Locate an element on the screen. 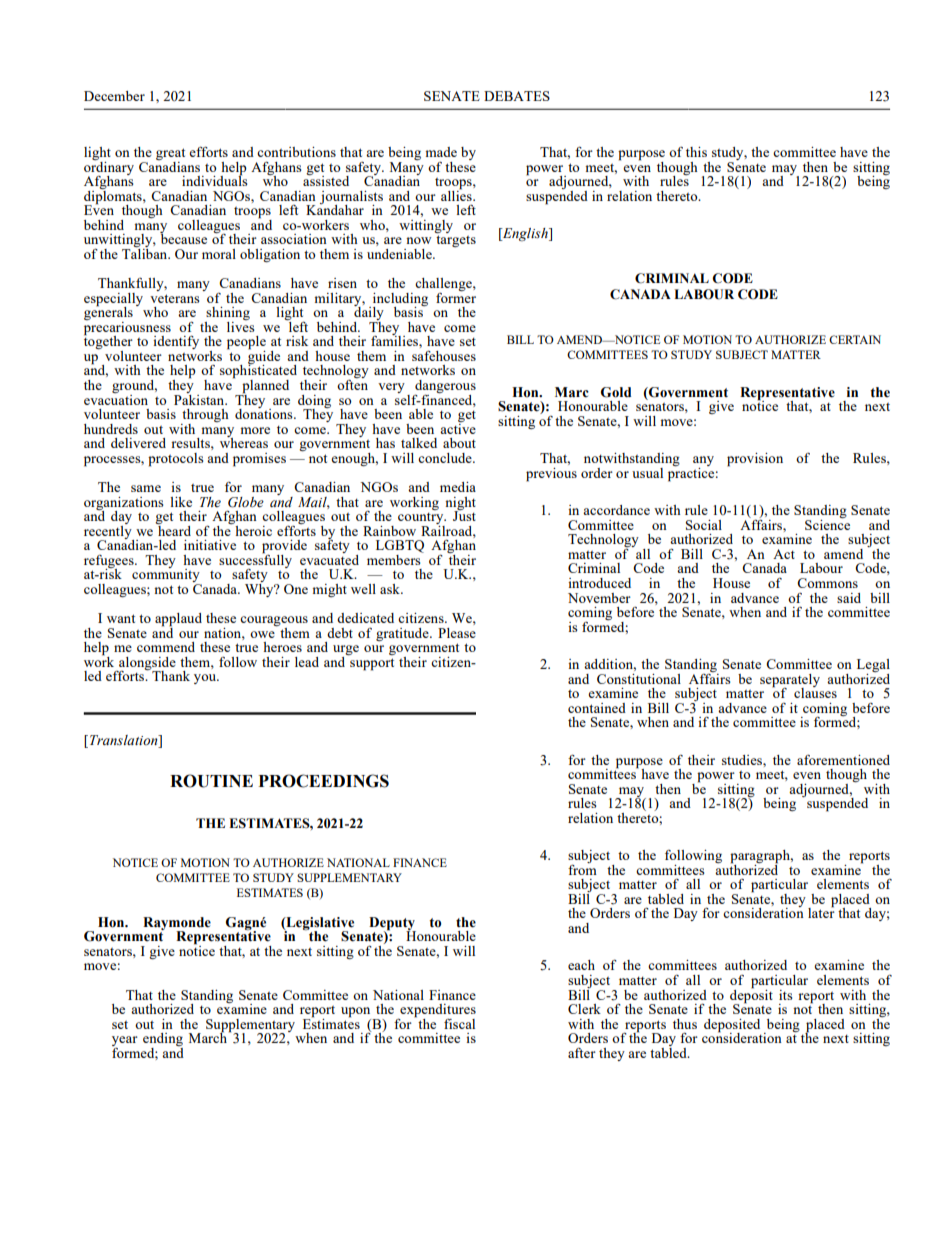 Image resolution: width=952 pixels, height=1233 pixels. active is located at coordinates (458, 427).
